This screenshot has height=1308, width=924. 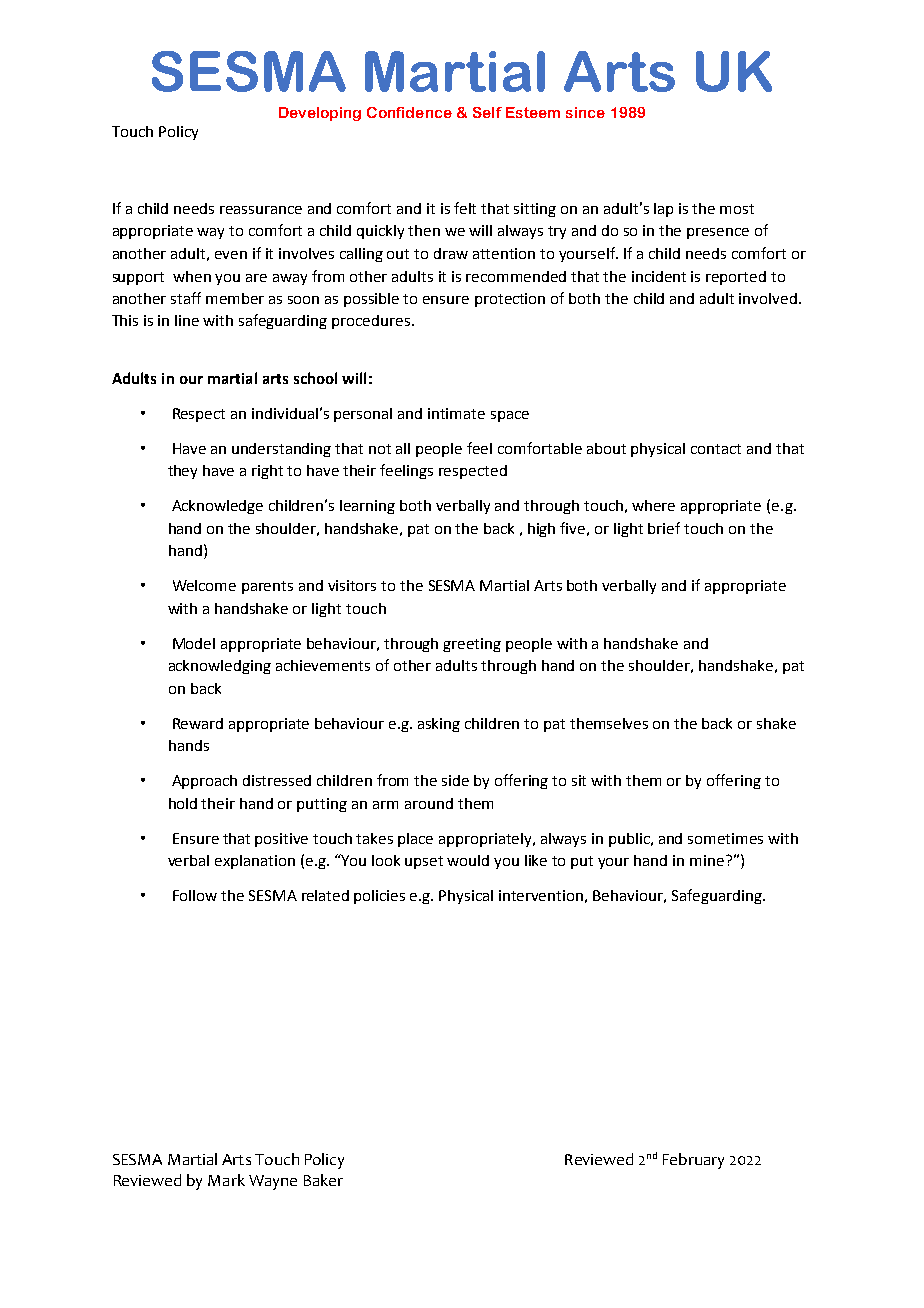 What do you see at coordinates (226, 1180) in the screenshot?
I see `Mark` at bounding box center [226, 1180].
